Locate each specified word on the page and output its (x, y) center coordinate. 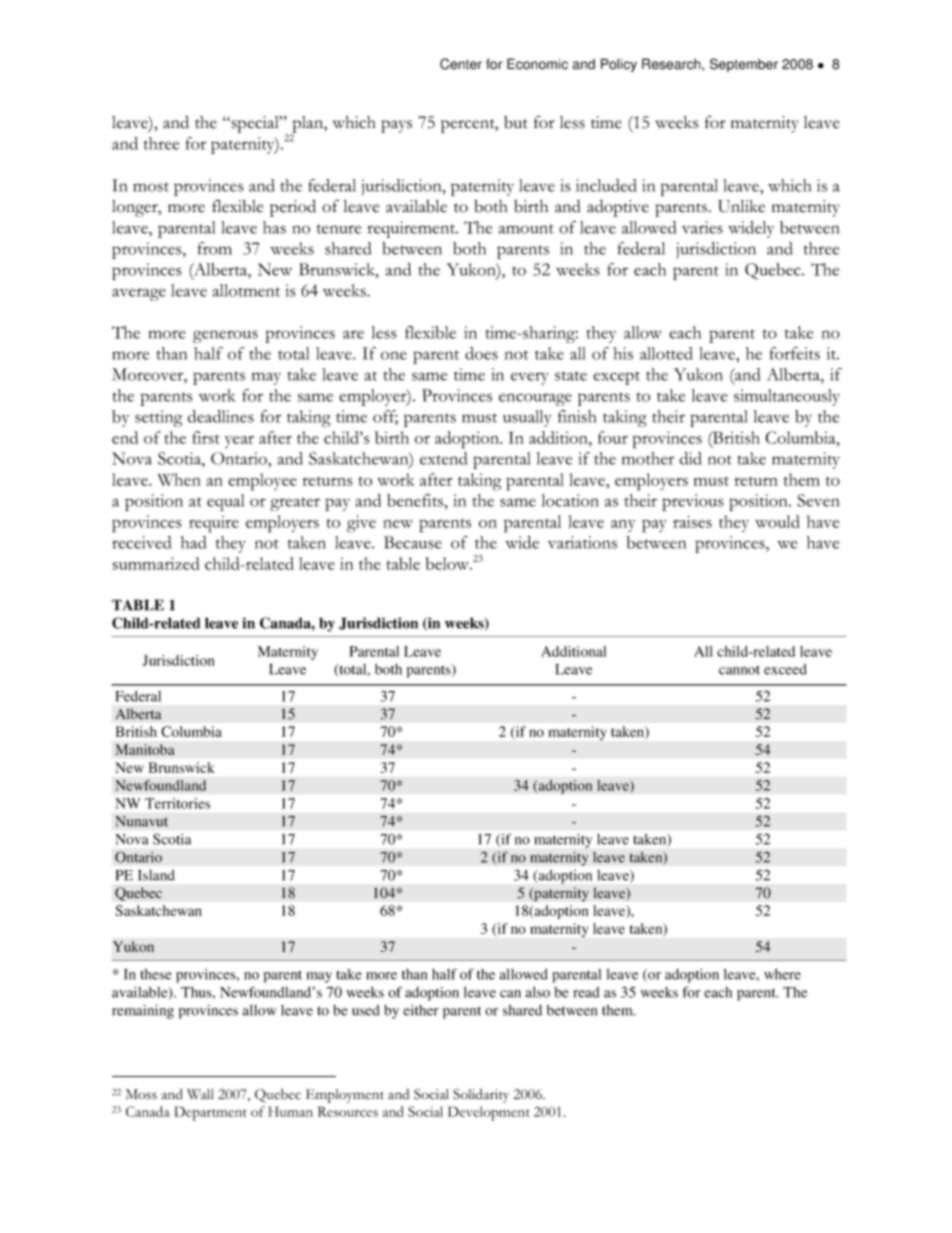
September (744, 65)
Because (413, 542)
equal (225, 502)
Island (156, 875)
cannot (739, 670)
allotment (246, 290)
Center (461, 64)
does (481, 353)
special (255, 124)
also (538, 992)
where (782, 974)
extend (443, 458)
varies (702, 227)
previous (693, 502)
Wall (200, 1094)
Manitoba (145, 749)
